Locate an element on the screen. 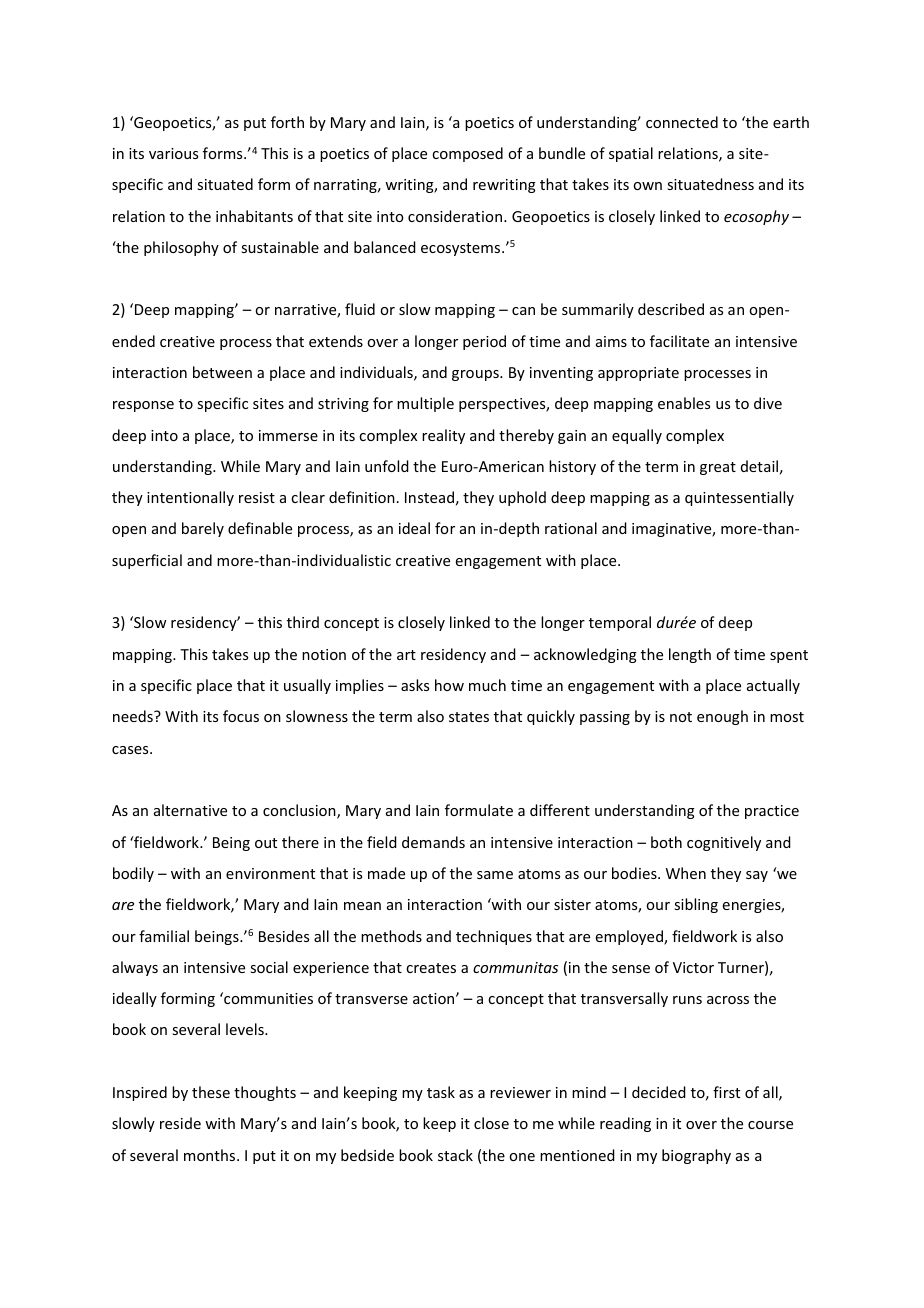 The height and width of the screenshot is (1308, 924). connected is located at coordinates (682, 122).
